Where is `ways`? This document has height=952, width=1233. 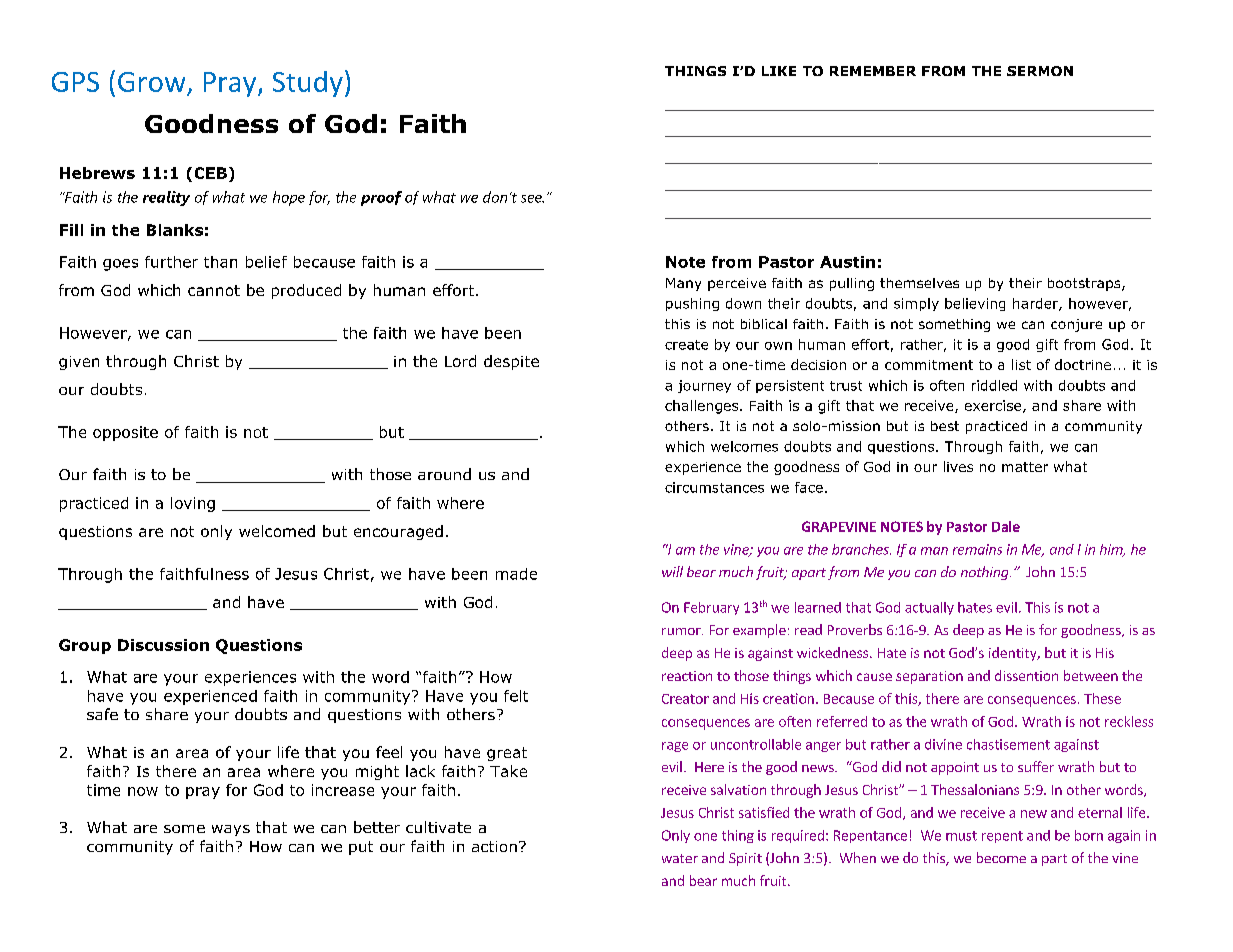
ways is located at coordinates (231, 830).
